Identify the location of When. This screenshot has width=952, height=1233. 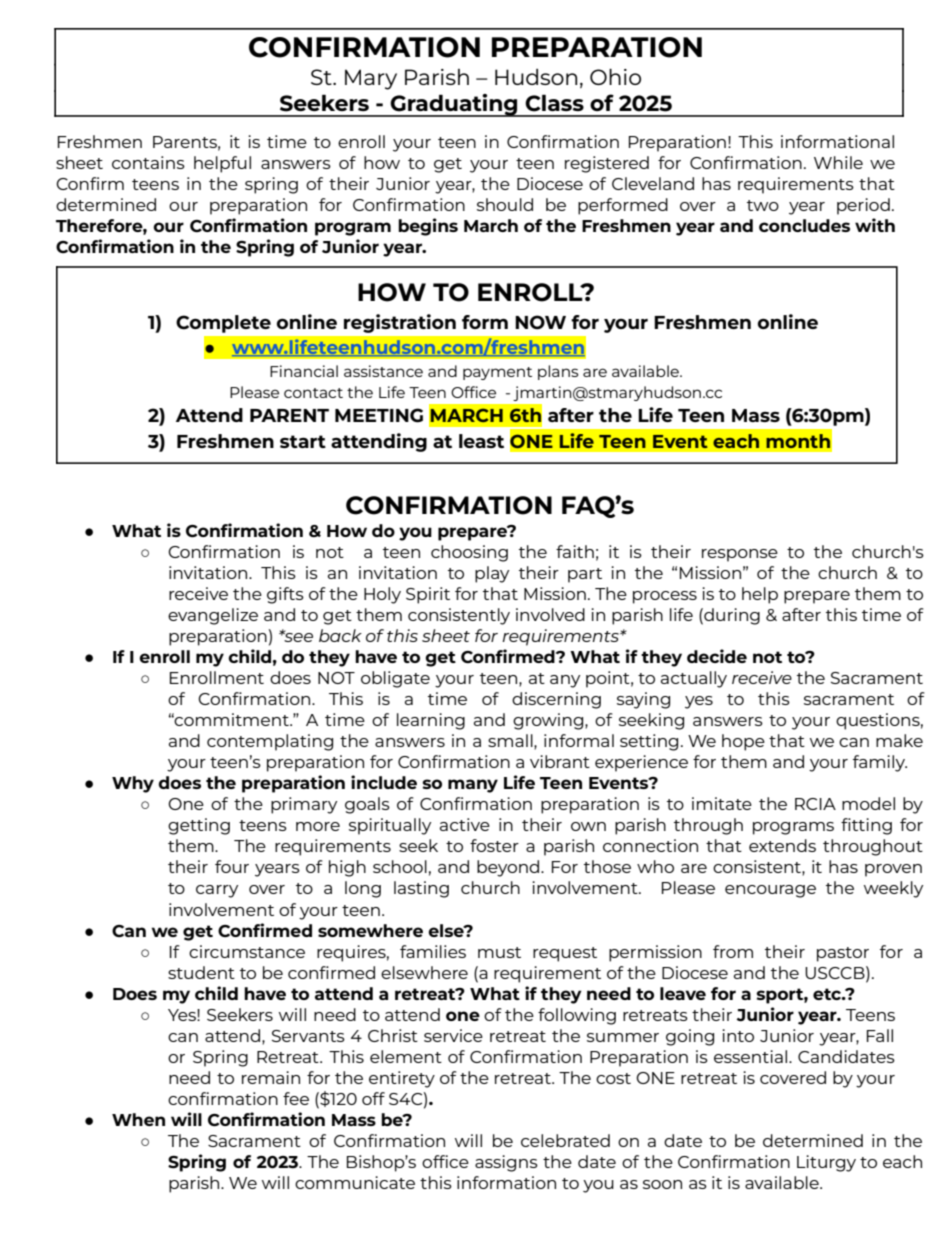
(138, 1119).
